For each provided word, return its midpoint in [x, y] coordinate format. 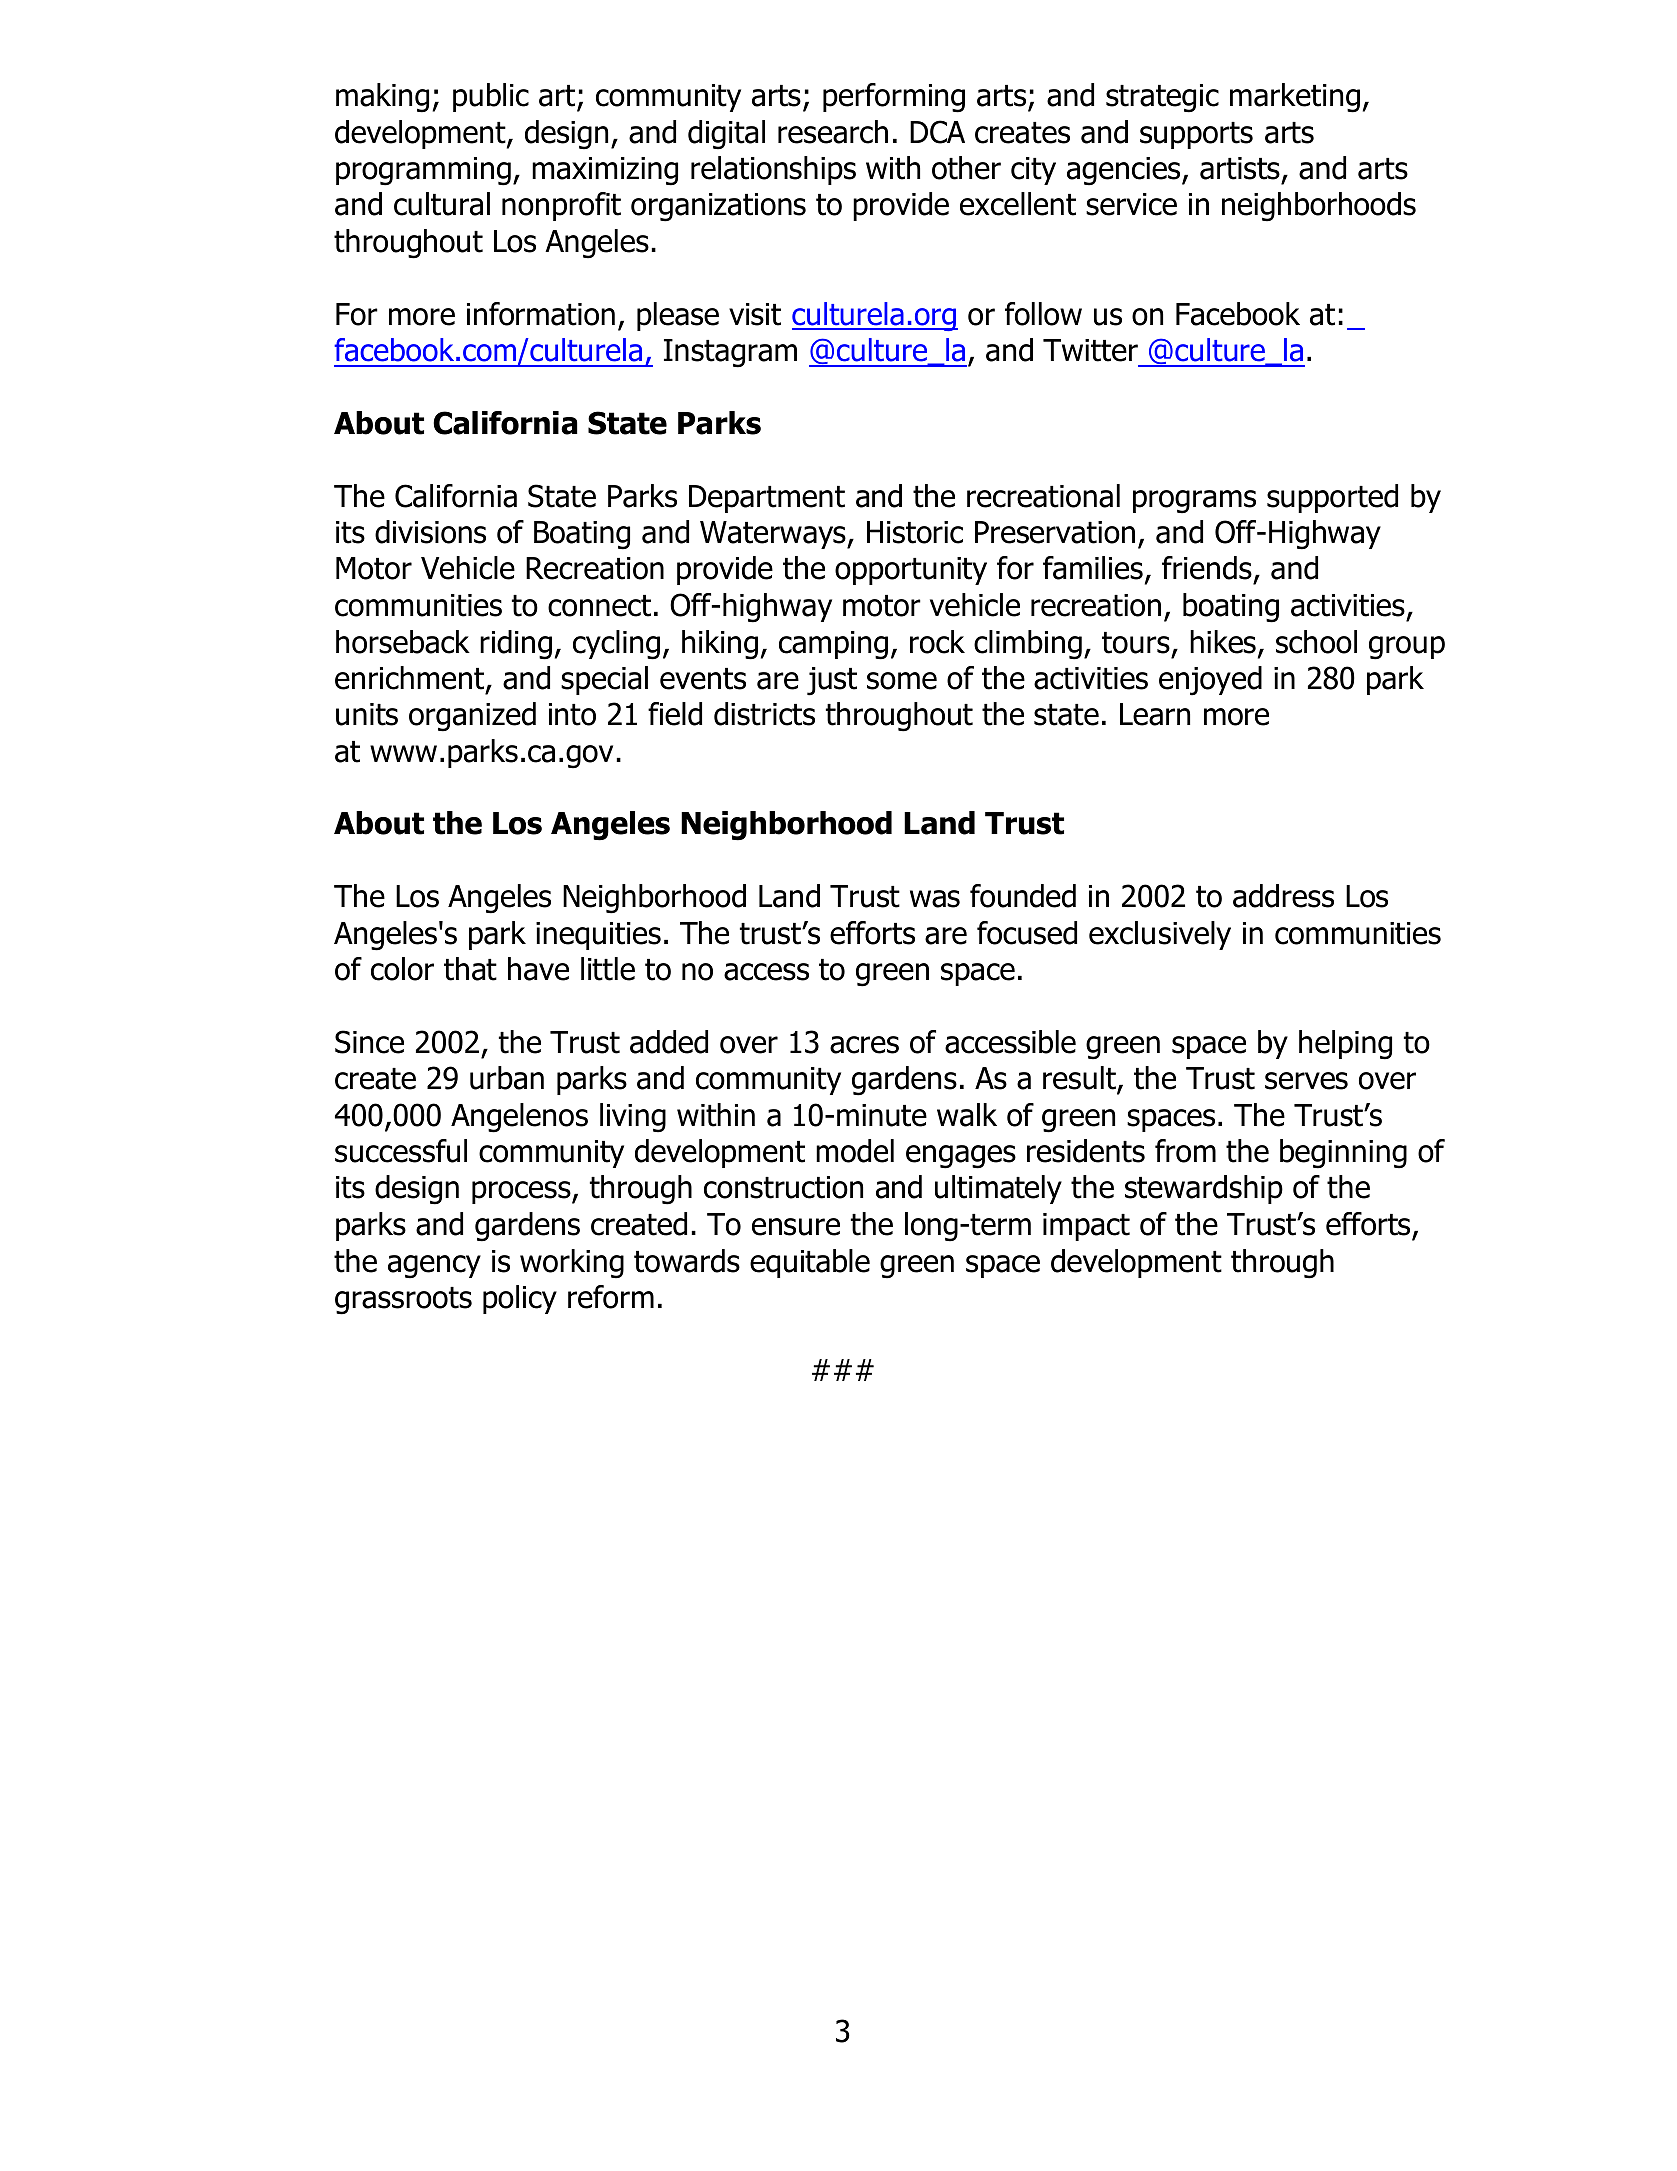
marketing [1295, 98]
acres [864, 1045]
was [935, 899]
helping [1345, 1045]
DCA [937, 132]
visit [755, 314]
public [491, 97]
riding [516, 645]
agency [434, 1267]
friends [1207, 568]
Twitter [1090, 350]
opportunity [911, 571]
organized [472, 717]
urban [507, 1078]
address [1283, 896]
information [541, 314]
